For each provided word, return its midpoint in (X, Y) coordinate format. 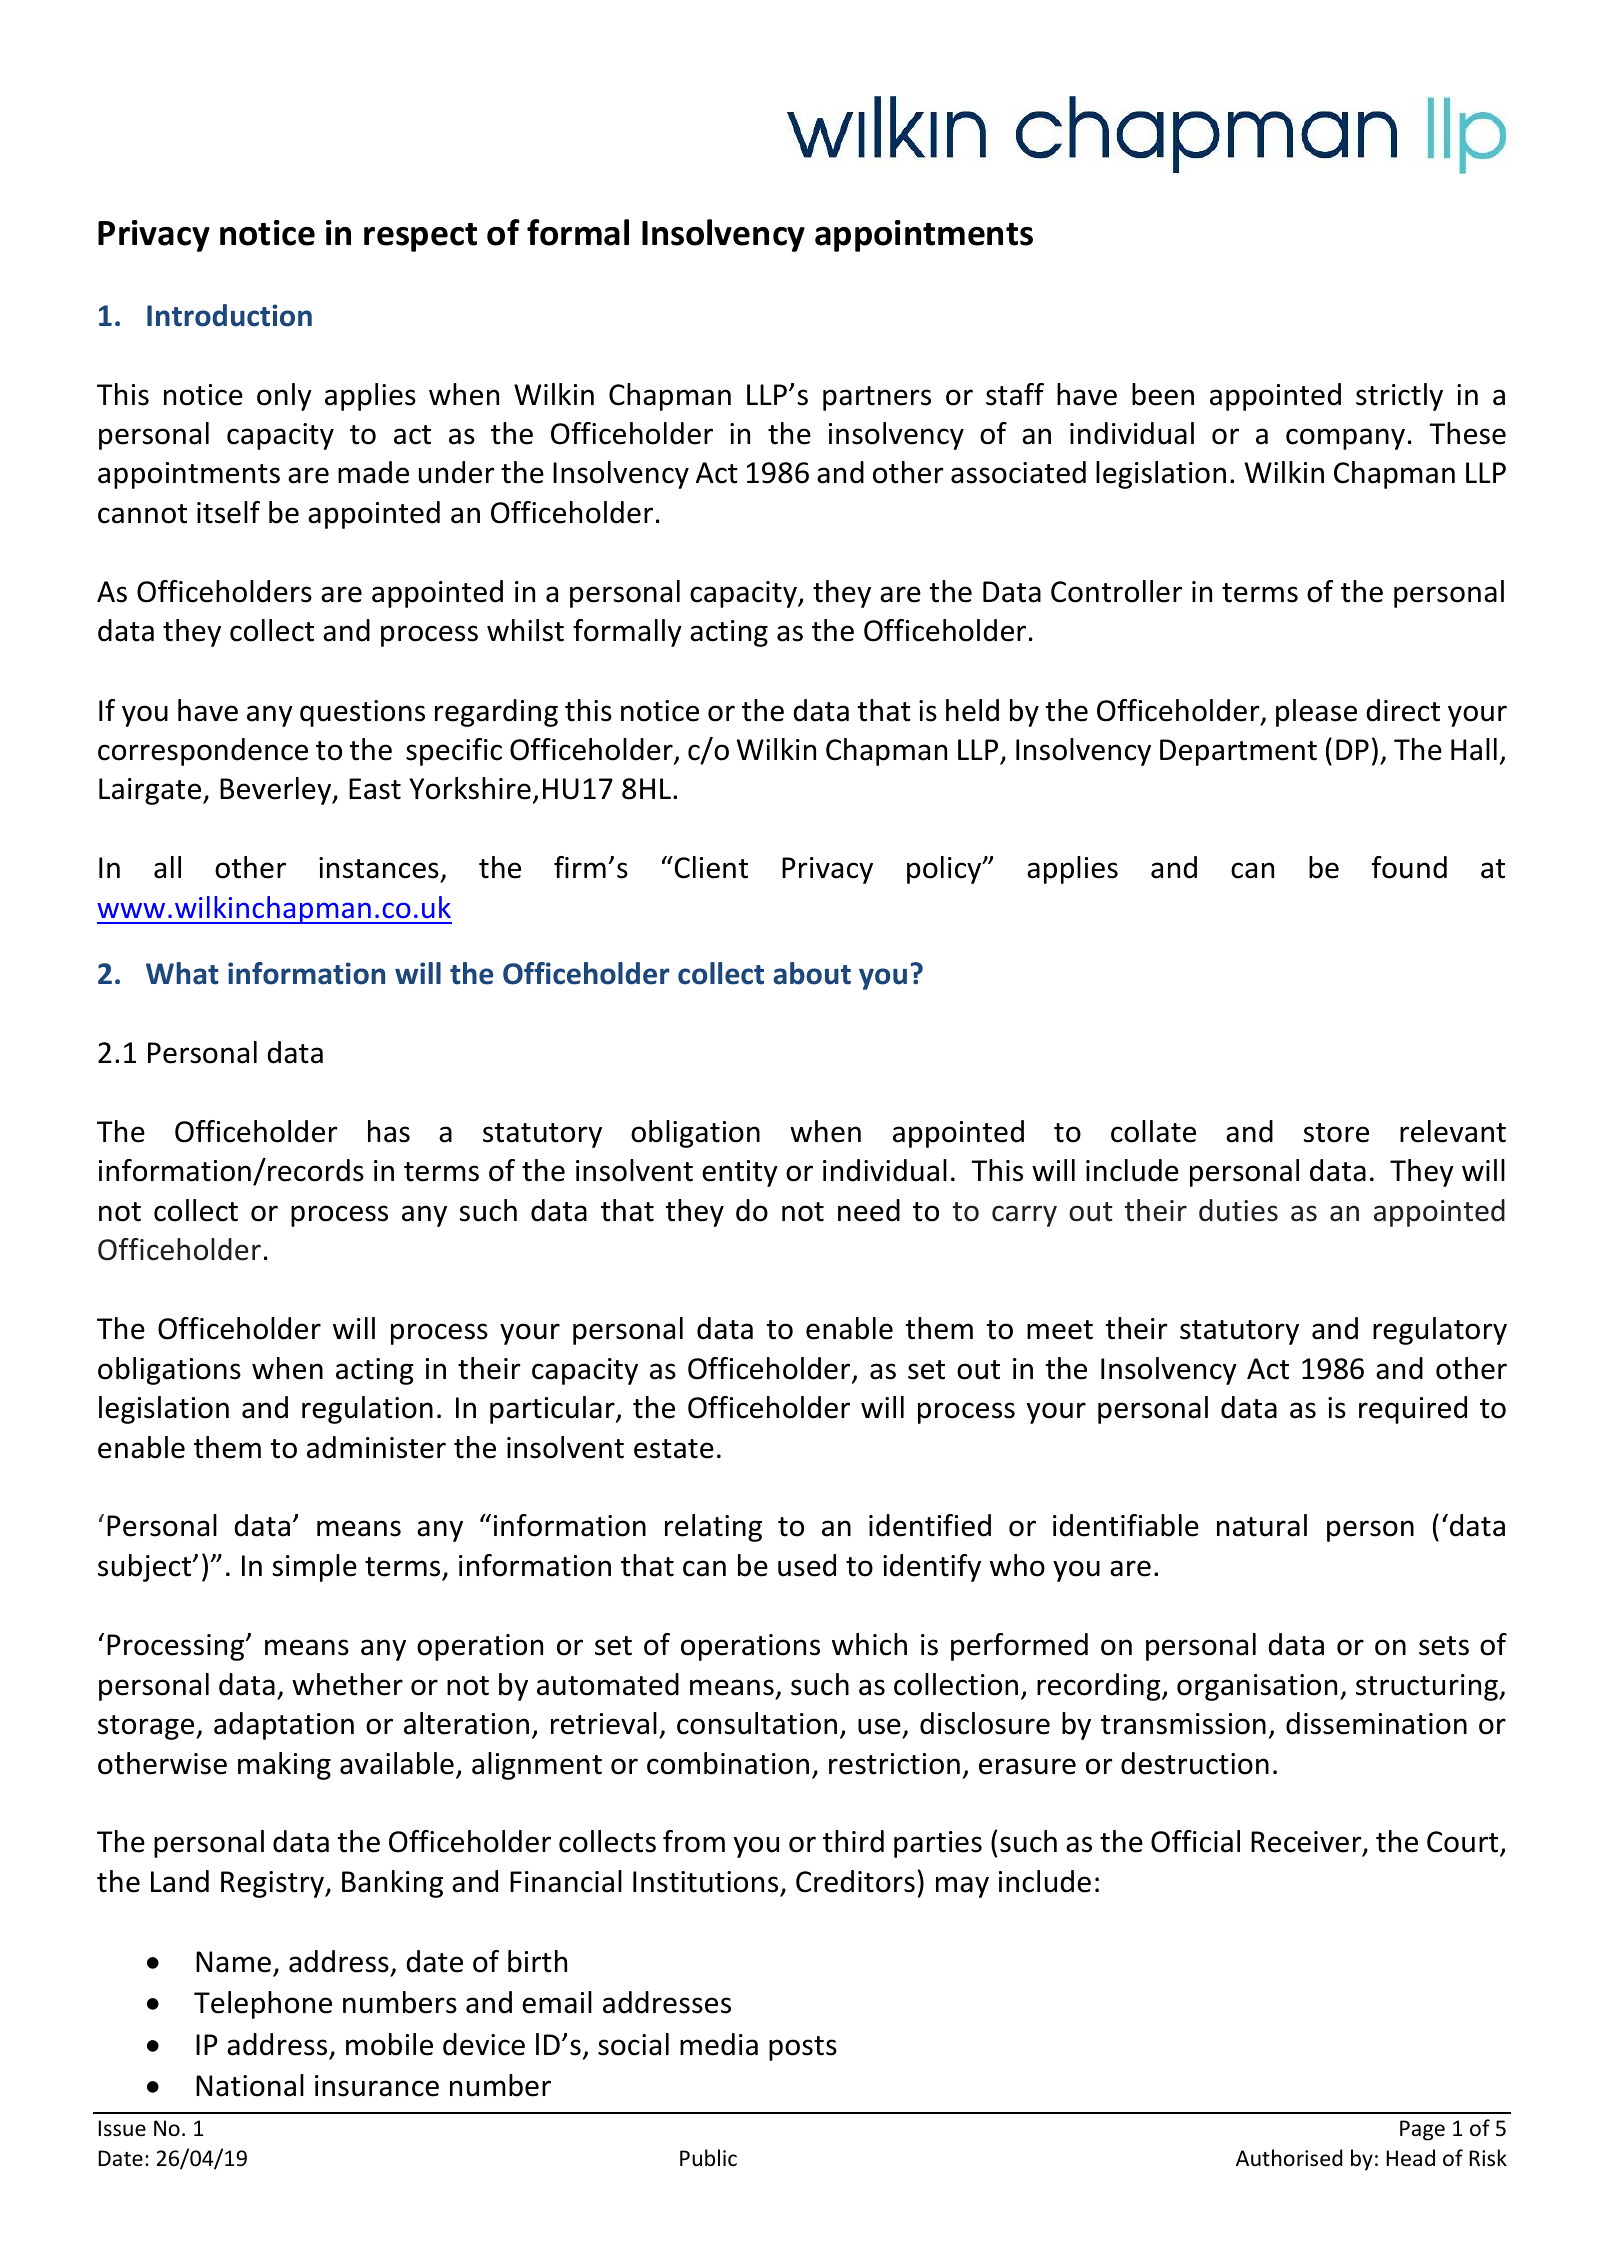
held (972, 710)
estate (674, 1449)
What (182, 973)
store (1336, 1133)
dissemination (1376, 1723)
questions (362, 713)
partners (877, 398)
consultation (757, 1723)
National (250, 2085)
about (812, 973)
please (1316, 713)
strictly (1399, 397)
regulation (367, 1410)
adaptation (284, 1726)
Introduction (229, 315)
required (1413, 1410)
